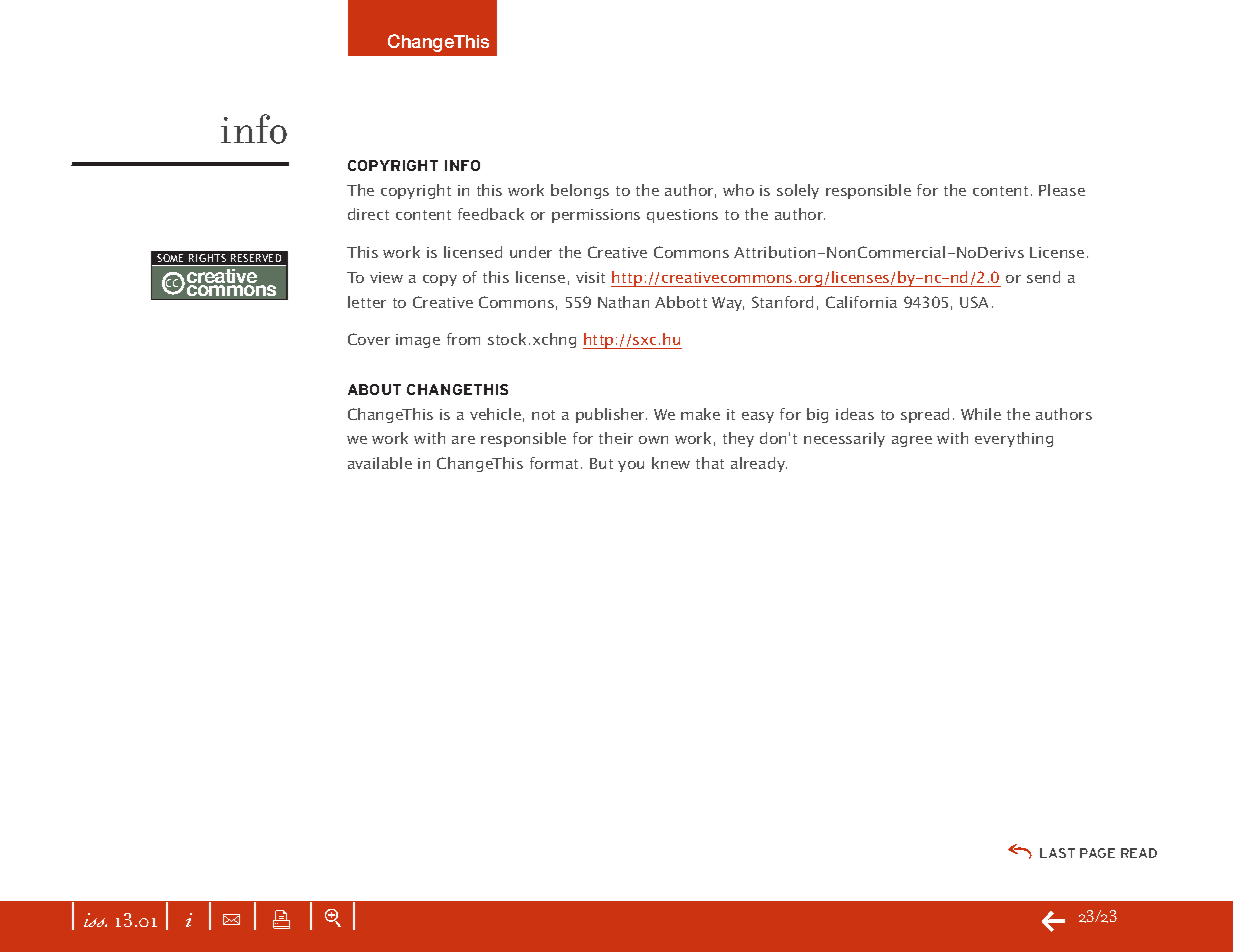  I want to click on While, so click(981, 414).
